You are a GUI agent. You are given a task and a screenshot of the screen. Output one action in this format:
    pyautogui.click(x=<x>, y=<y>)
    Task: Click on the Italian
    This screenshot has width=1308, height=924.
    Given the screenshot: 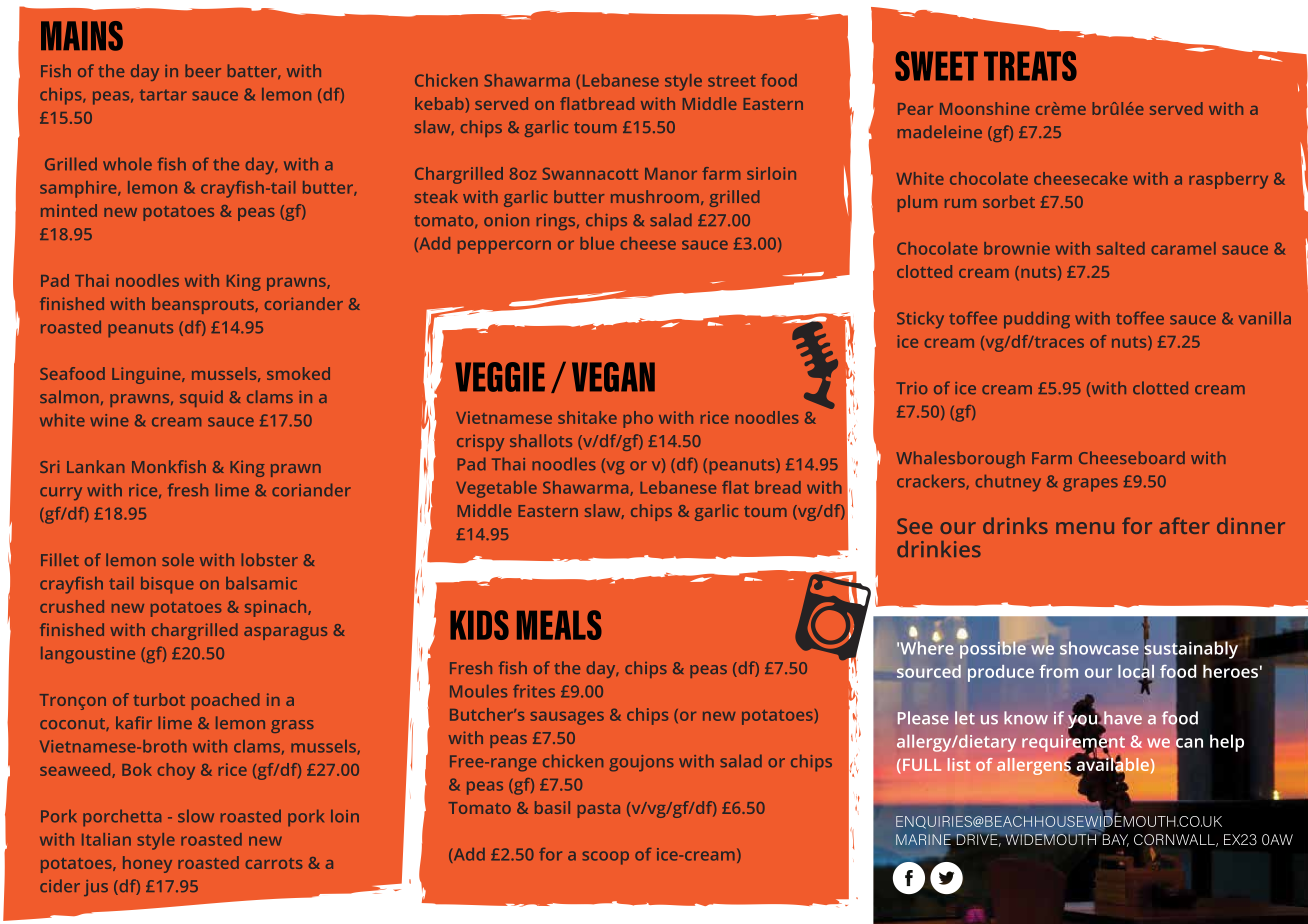 What is the action you would take?
    pyautogui.click(x=106, y=839)
